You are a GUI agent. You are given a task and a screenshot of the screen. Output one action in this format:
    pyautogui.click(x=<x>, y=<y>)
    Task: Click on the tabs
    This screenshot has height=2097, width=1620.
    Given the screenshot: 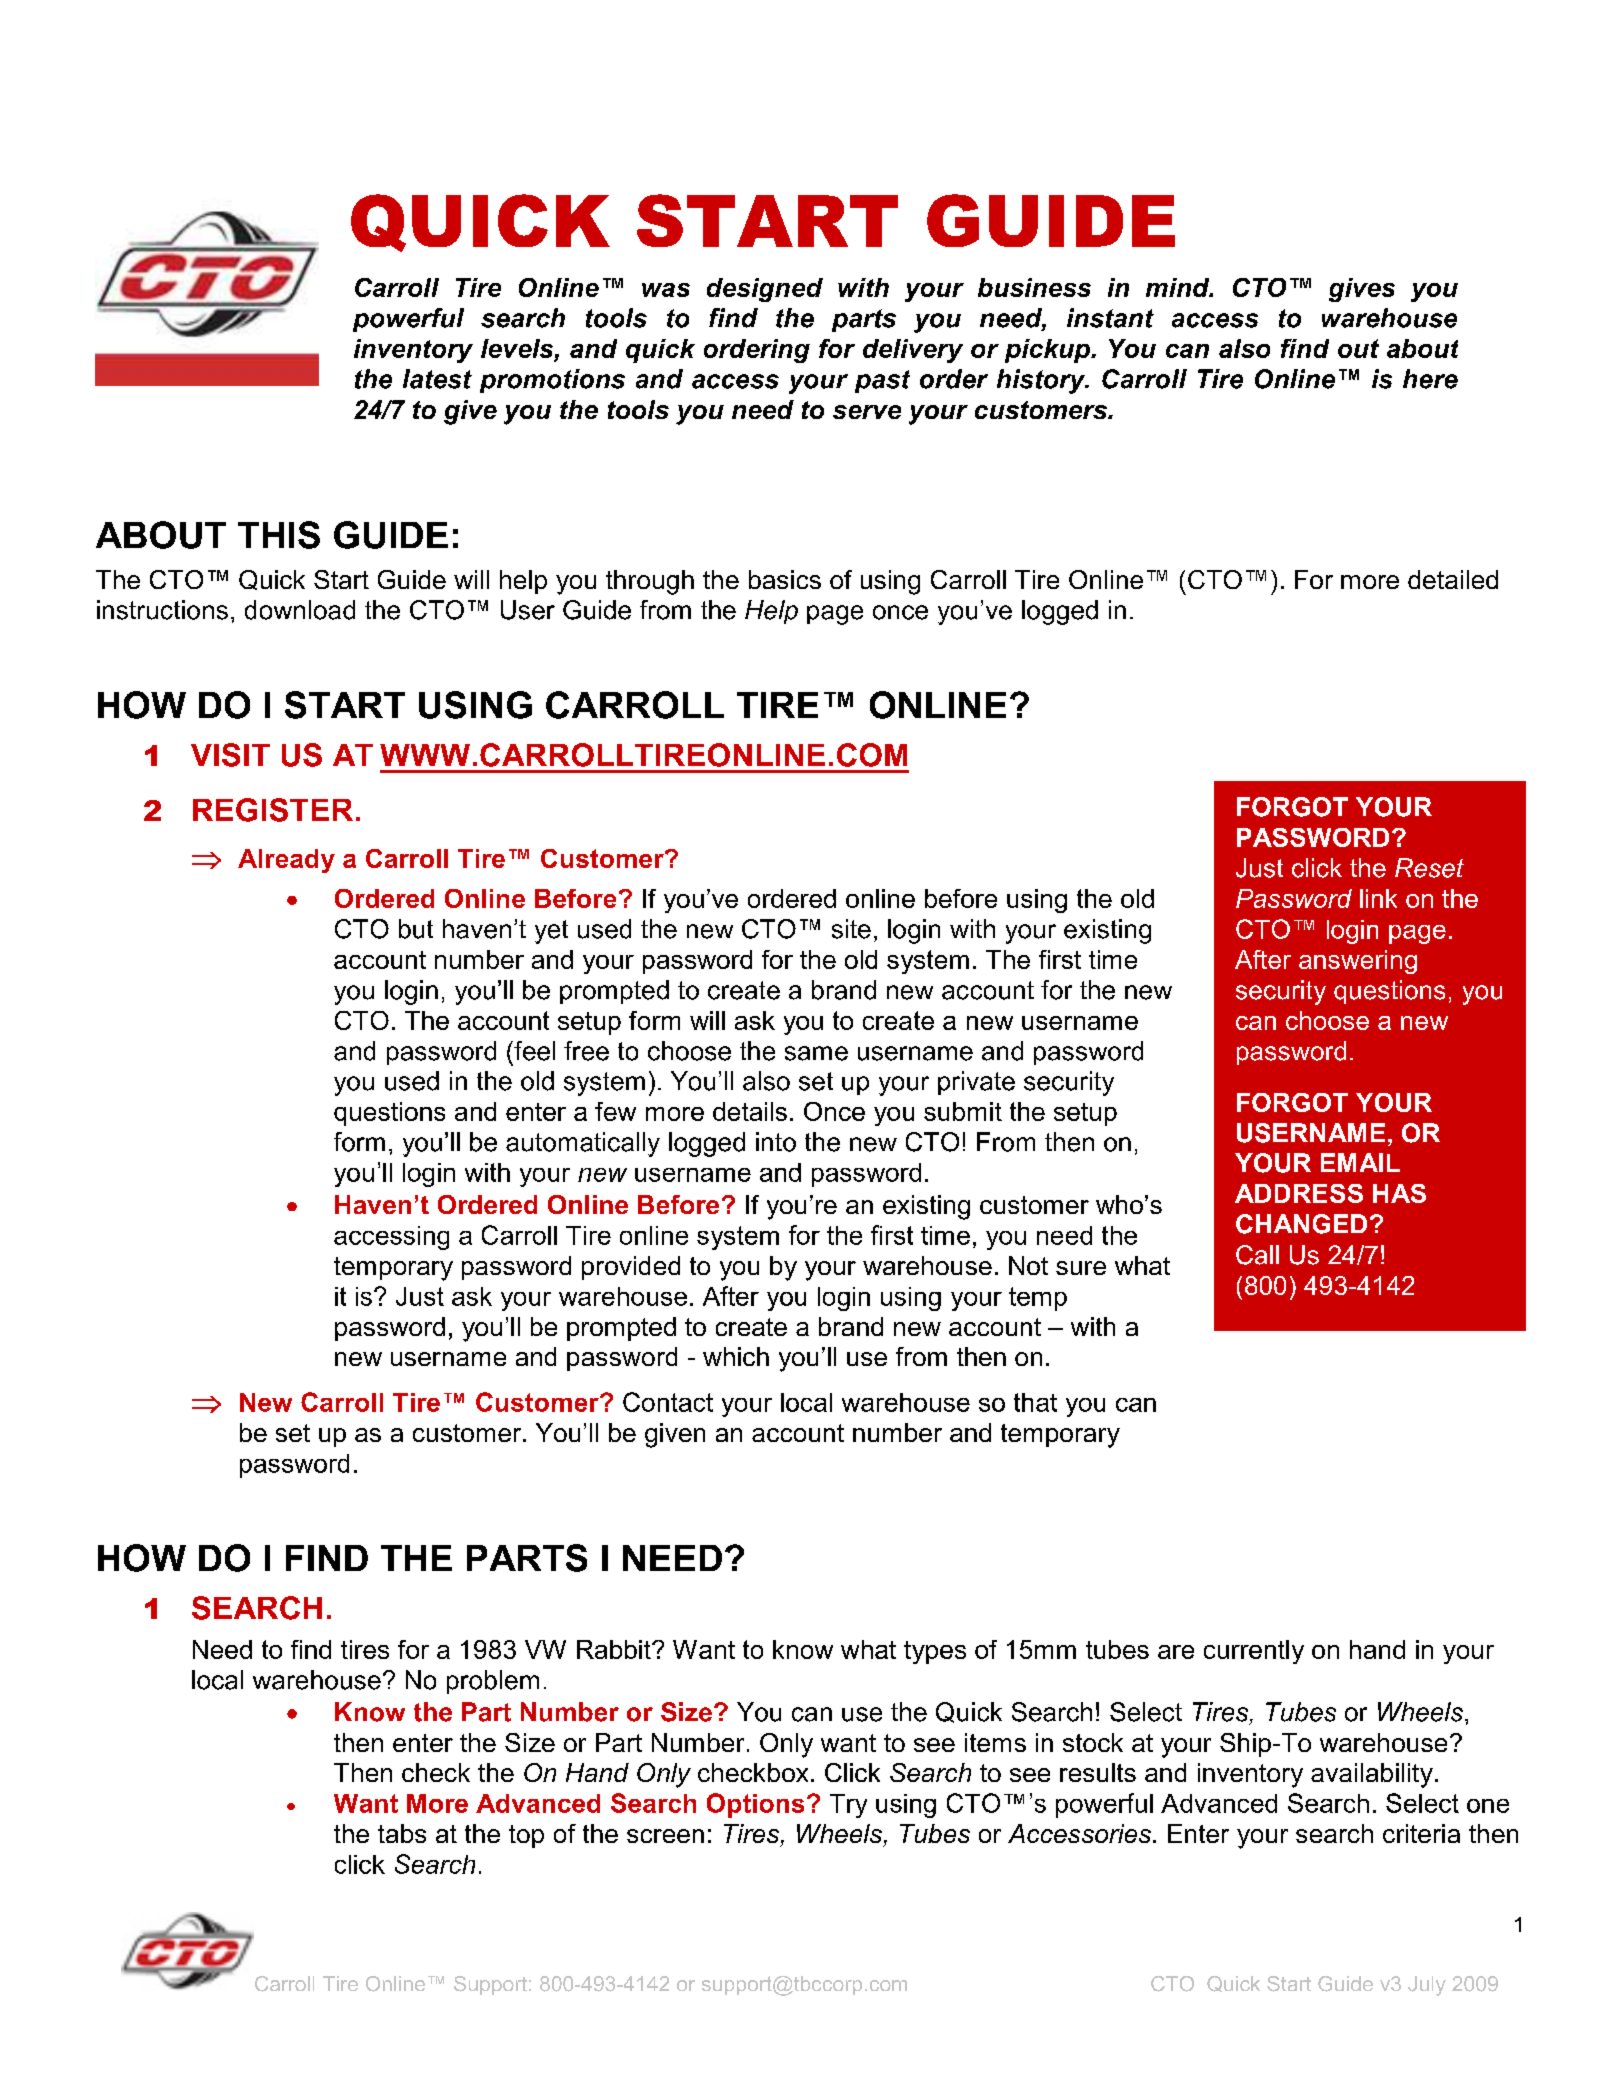 What is the action you would take?
    pyautogui.click(x=402, y=1833)
